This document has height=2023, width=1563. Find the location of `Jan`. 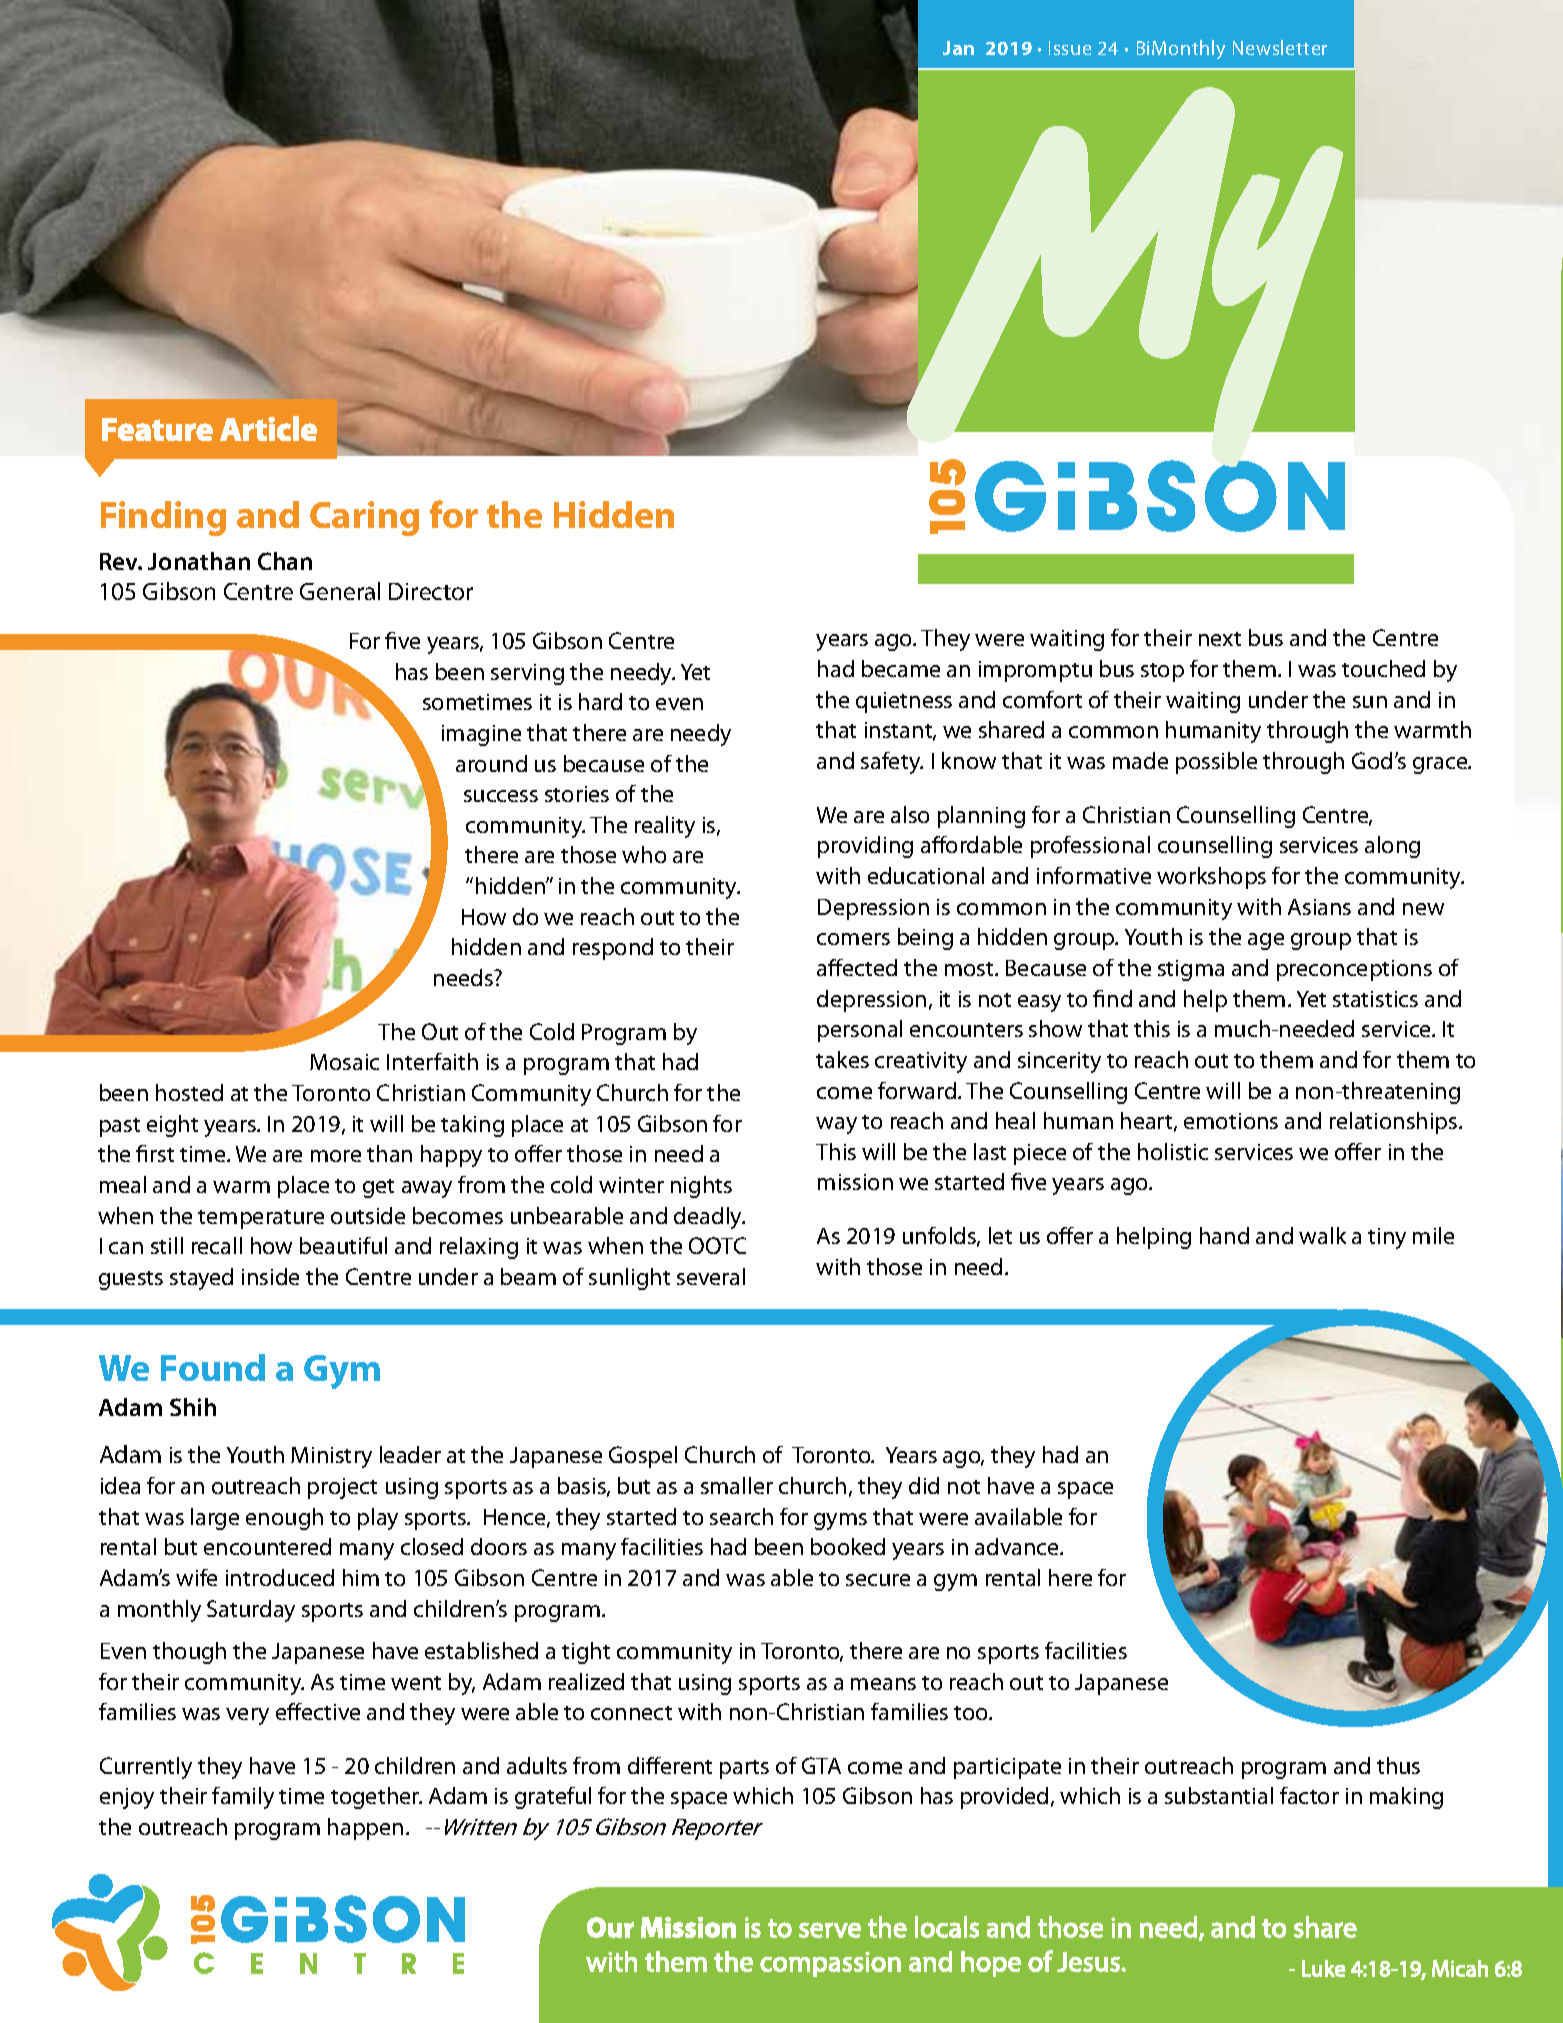

Jan is located at coordinates (958, 48).
